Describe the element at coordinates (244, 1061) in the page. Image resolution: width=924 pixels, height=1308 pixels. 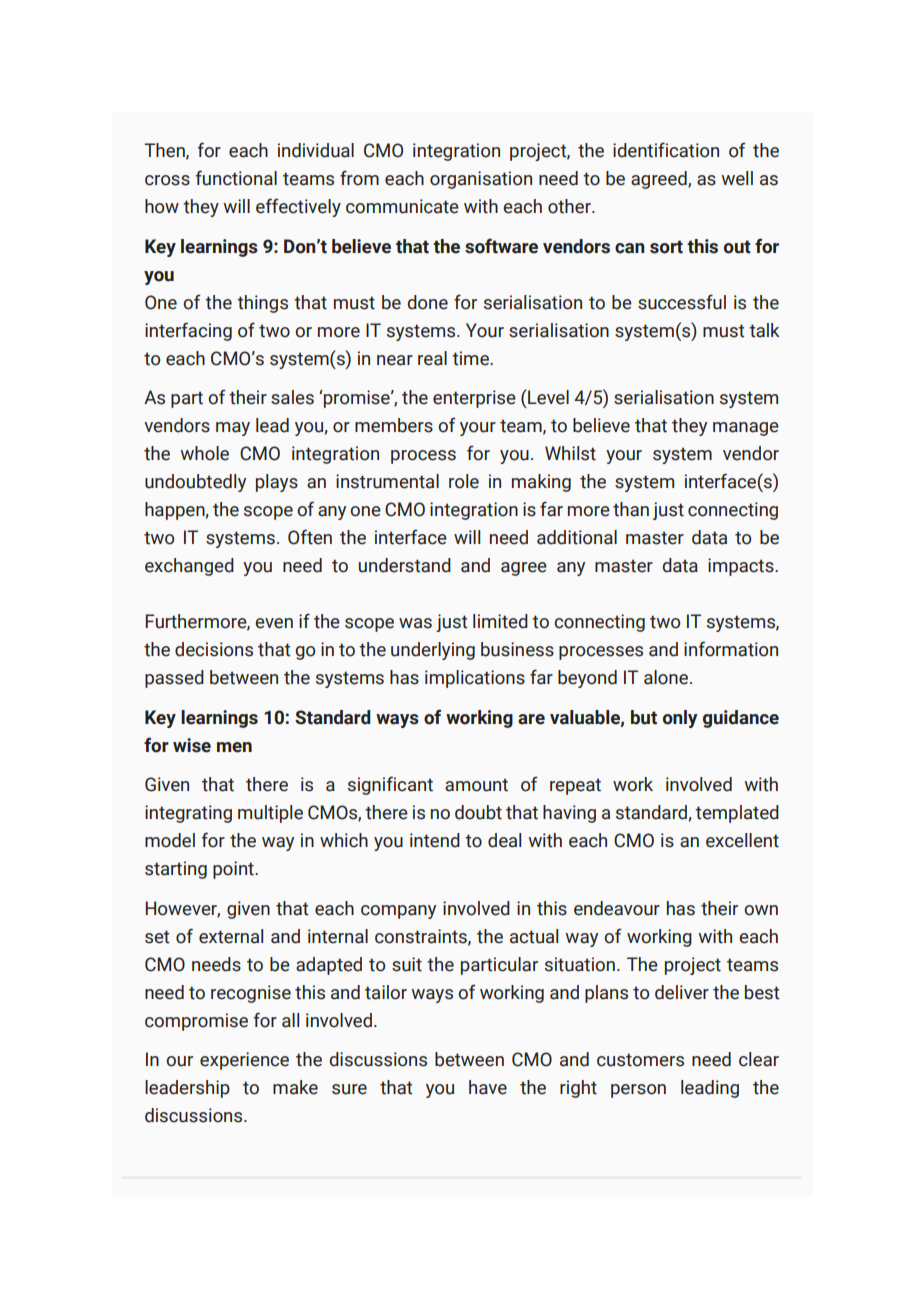
I see `experience` at that location.
